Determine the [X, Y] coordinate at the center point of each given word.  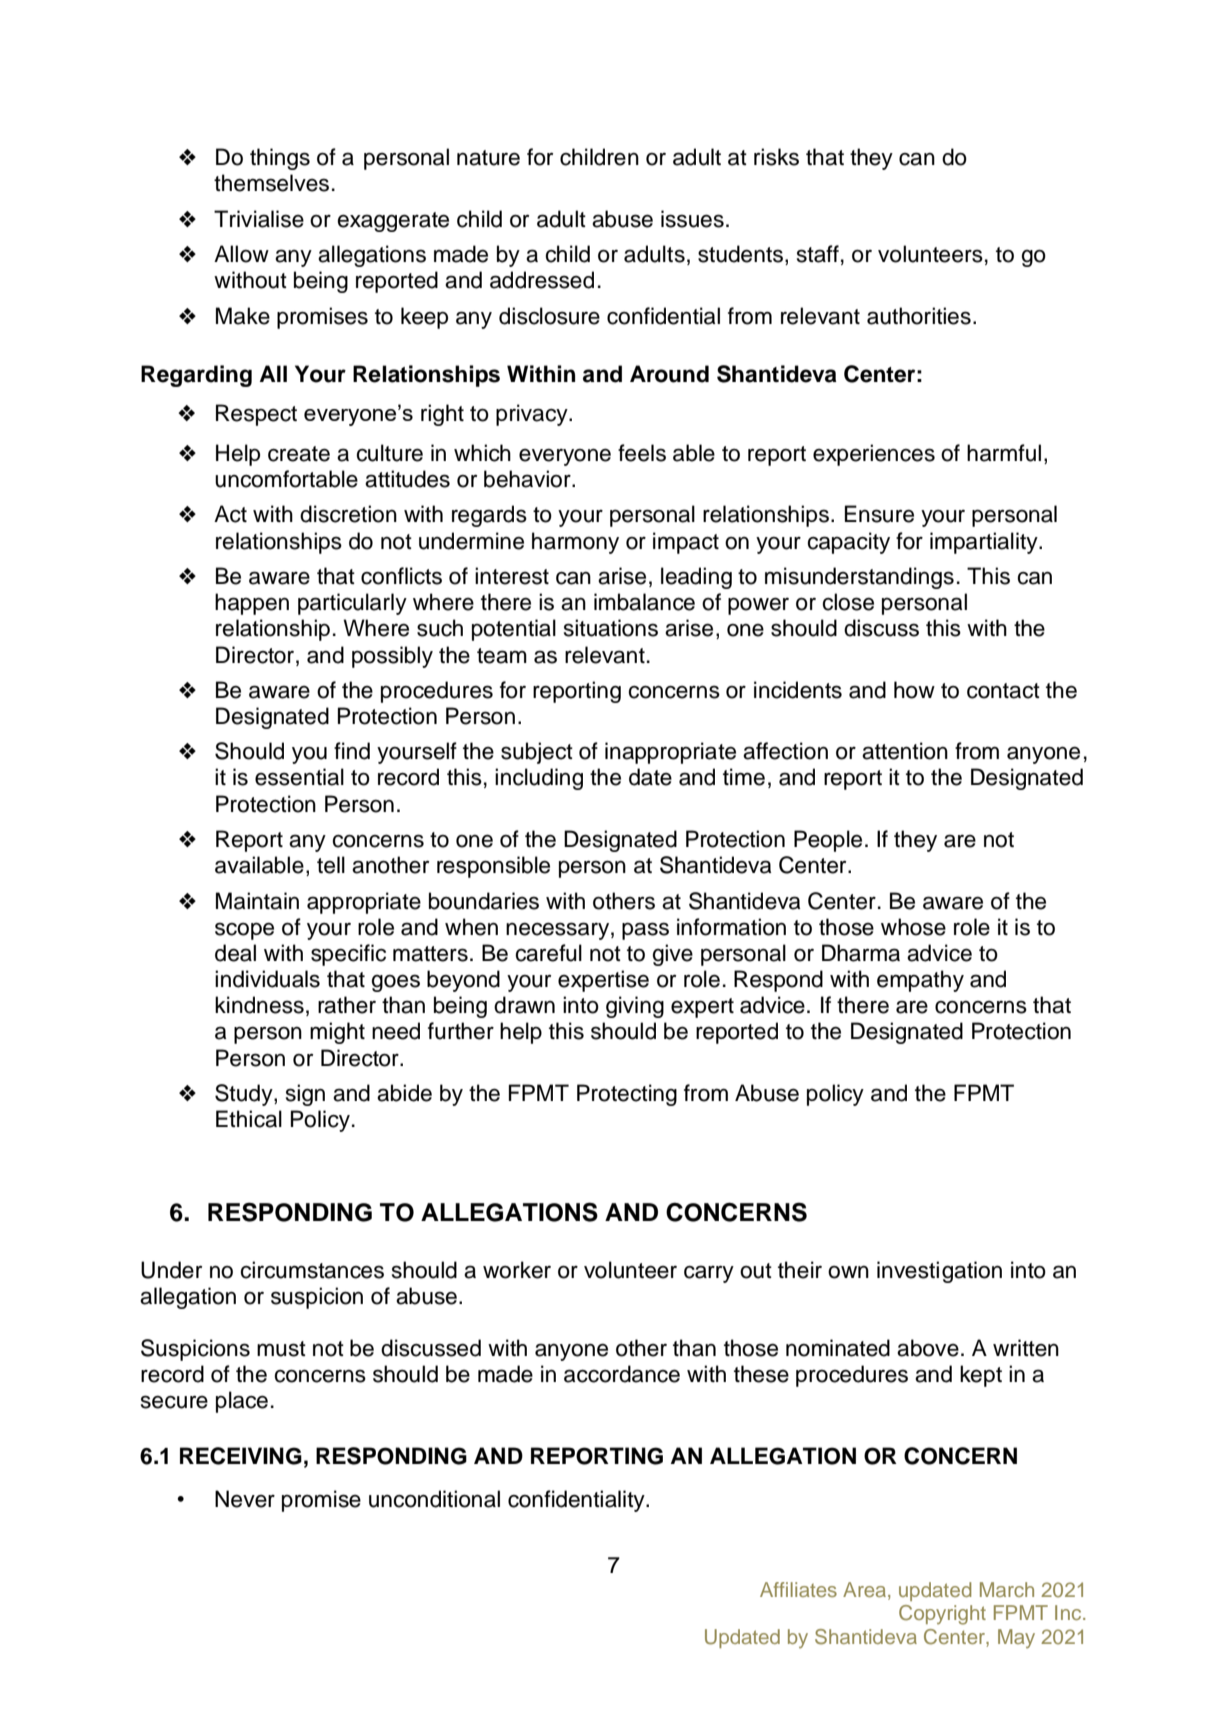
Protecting [627, 1095]
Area [866, 1589]
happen [252, 604]
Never [245, 1499]
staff [818, 254]
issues [692, 219]
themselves [271, 183]
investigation [939, 1272]
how [914, 690]
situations [611, 628]
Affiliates [798, 1589]
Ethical [249, 1119]
